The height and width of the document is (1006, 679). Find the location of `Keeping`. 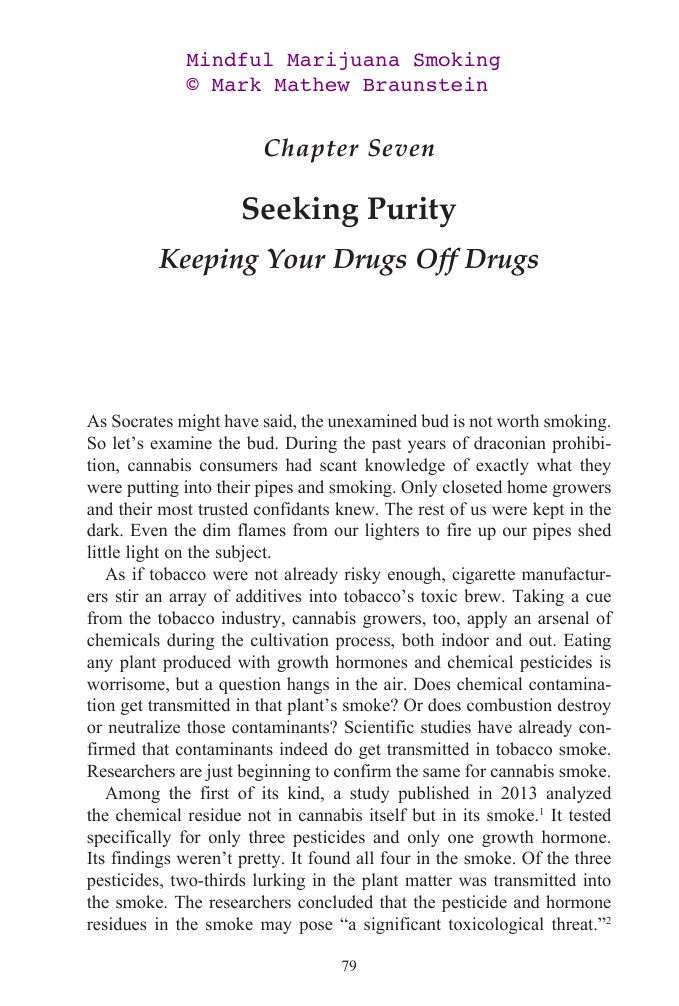

Keeping is located at coordinates (209, 262).
